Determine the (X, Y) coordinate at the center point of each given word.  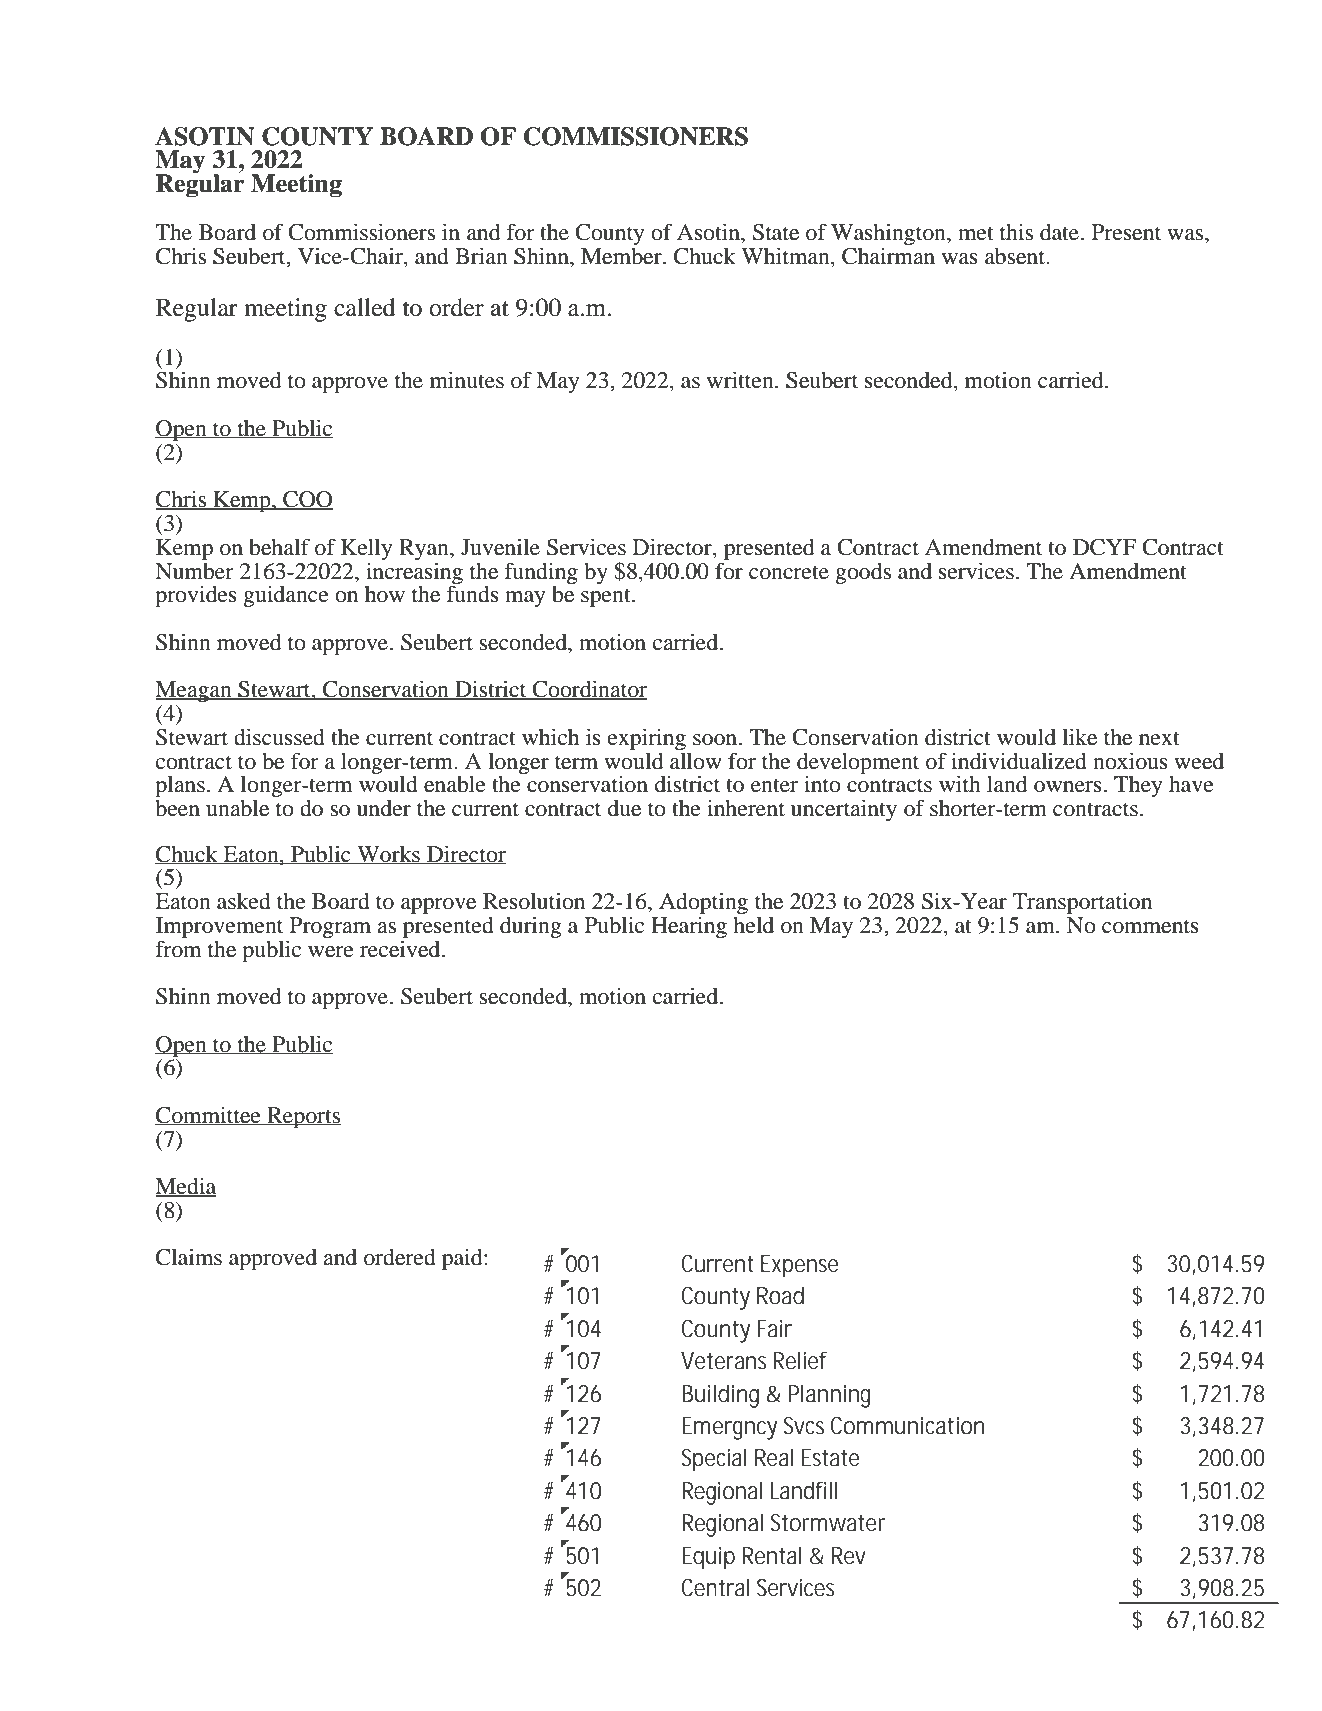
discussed (279, 737)
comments (1150, 926)
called (365, 307)
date (1059, 232)
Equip (708, 1558)
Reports (303, 1117)
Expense (800, 1266)
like (1079, 737)
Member (622, 256)
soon (716, 740)
